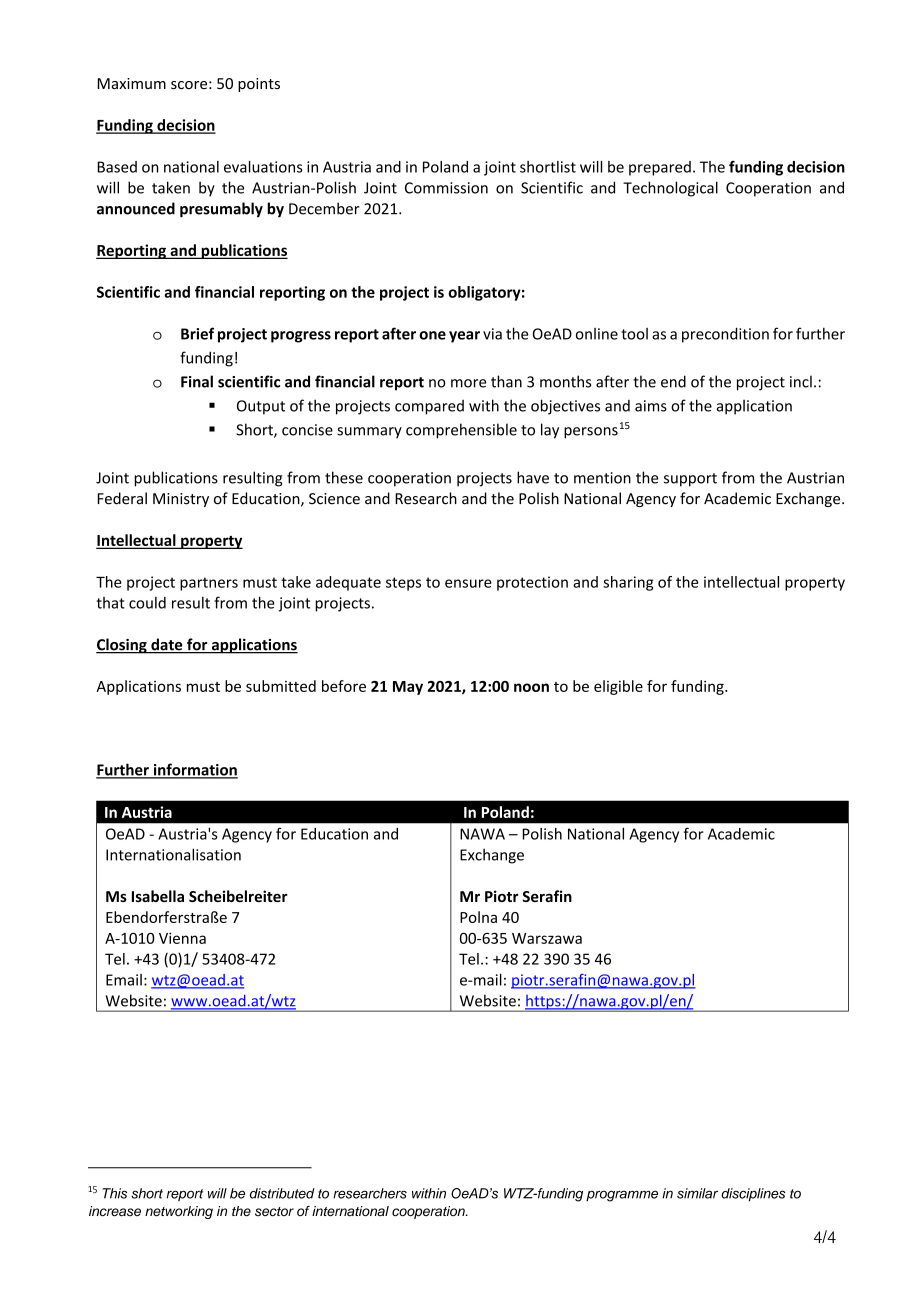 The width and height of the screenshot is (924, 1308). Describe the element at coordinates (179, 1212) in the screenshot. I see `networking` at that location.
